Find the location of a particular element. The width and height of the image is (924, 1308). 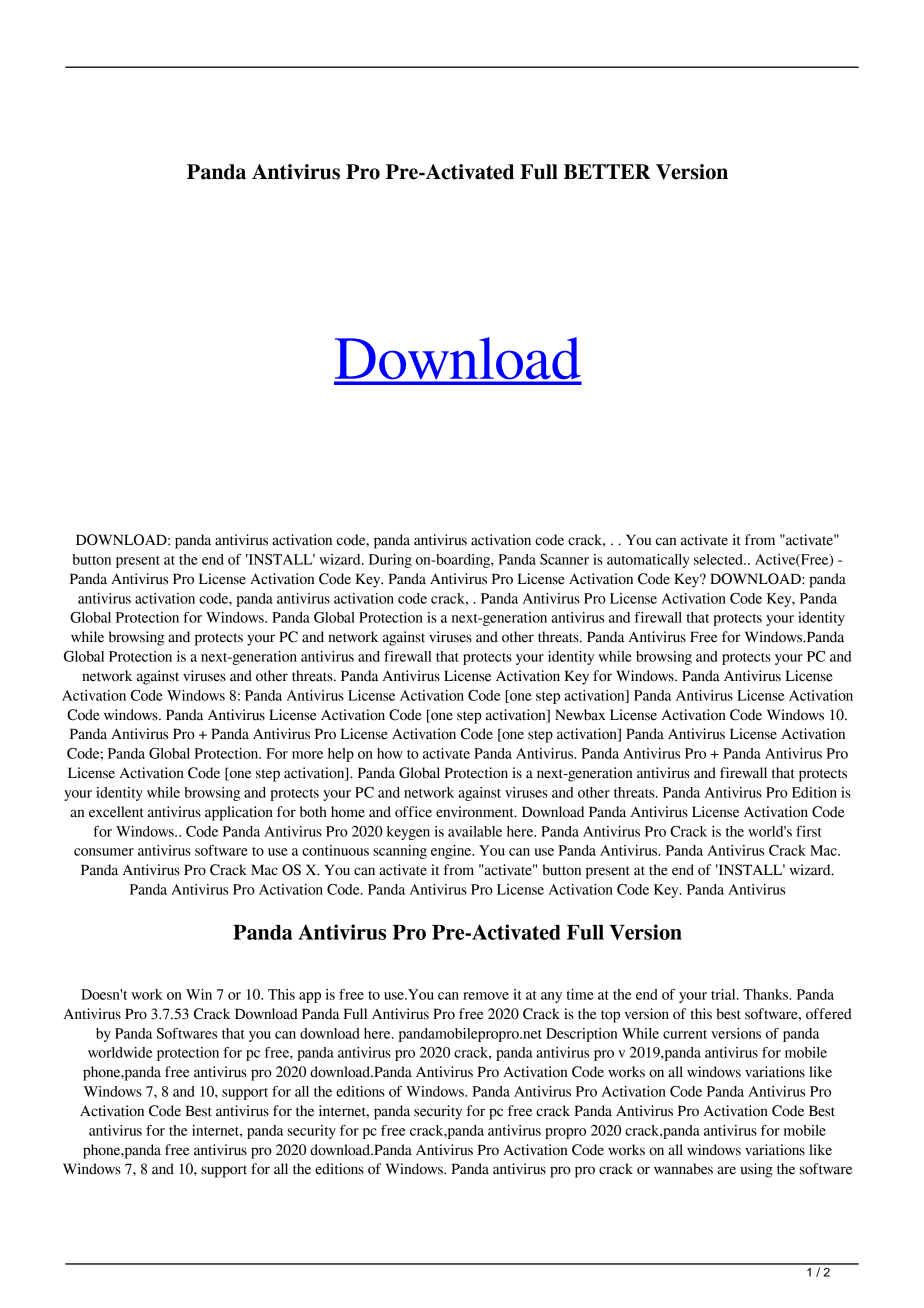

remove is located at coordinates (486, 996).
